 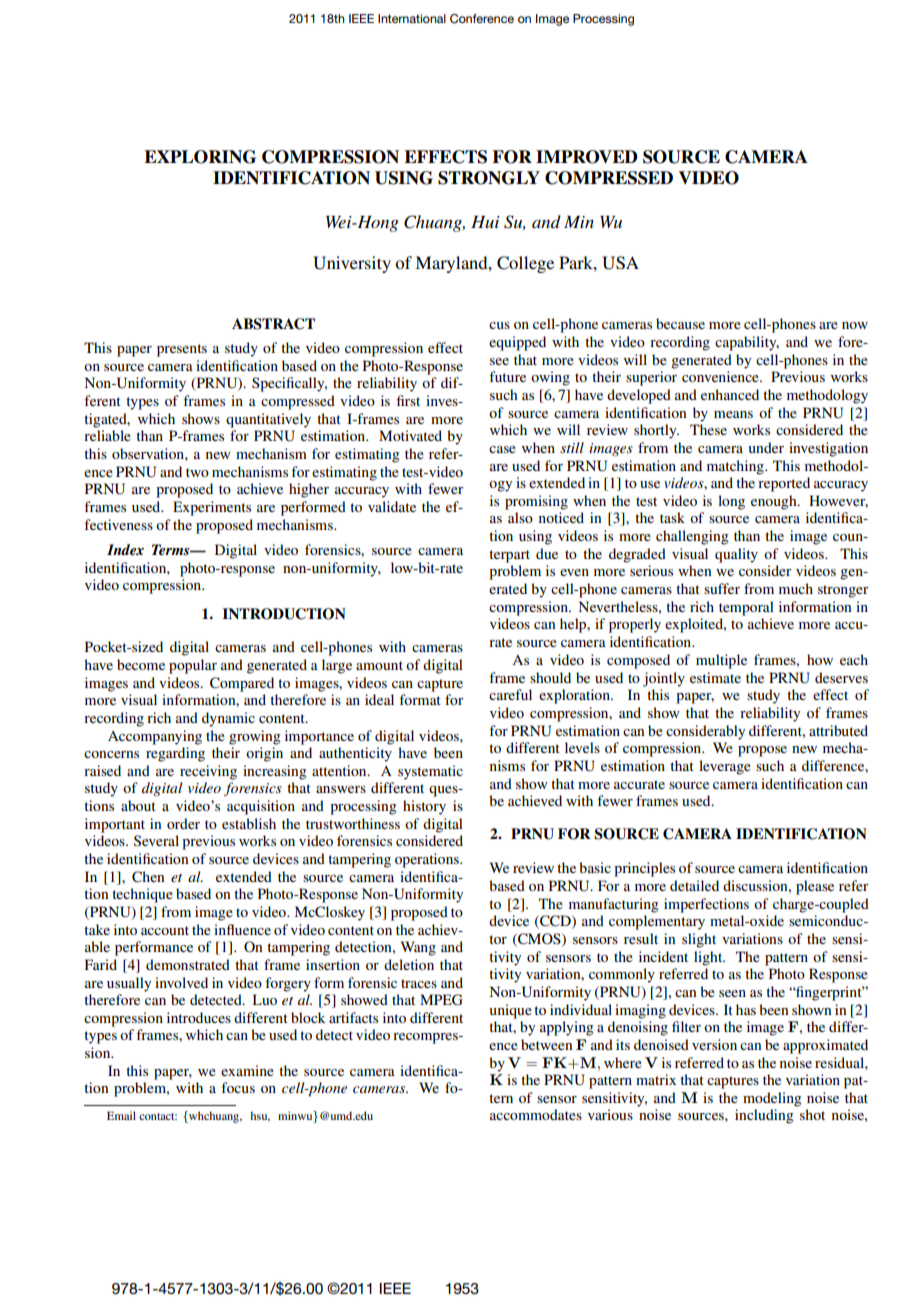 I want to click on popular, so click(x=193, y=666).
